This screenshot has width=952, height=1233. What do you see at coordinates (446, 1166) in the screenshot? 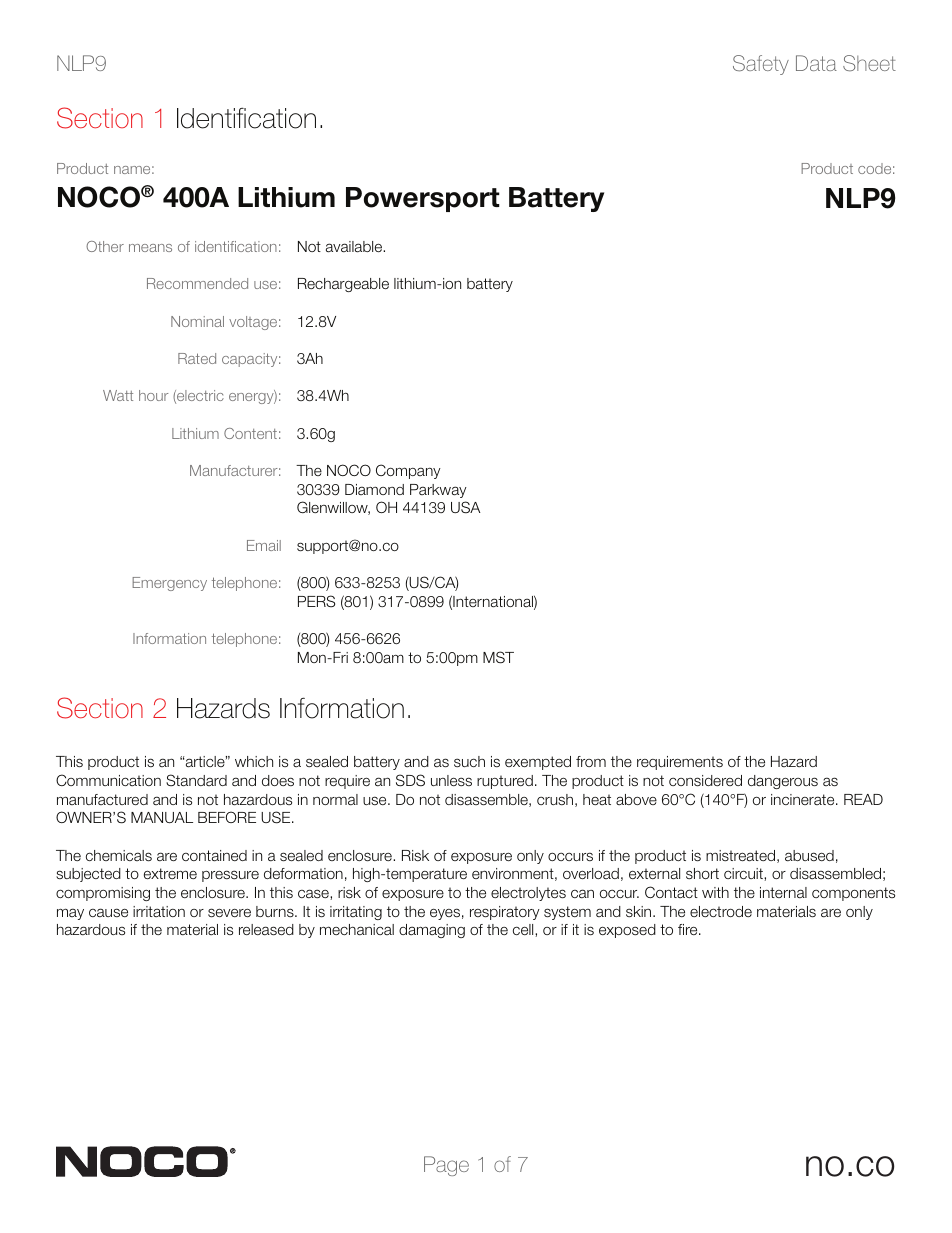
I see `Page` at bounding box center [446, 1166].
